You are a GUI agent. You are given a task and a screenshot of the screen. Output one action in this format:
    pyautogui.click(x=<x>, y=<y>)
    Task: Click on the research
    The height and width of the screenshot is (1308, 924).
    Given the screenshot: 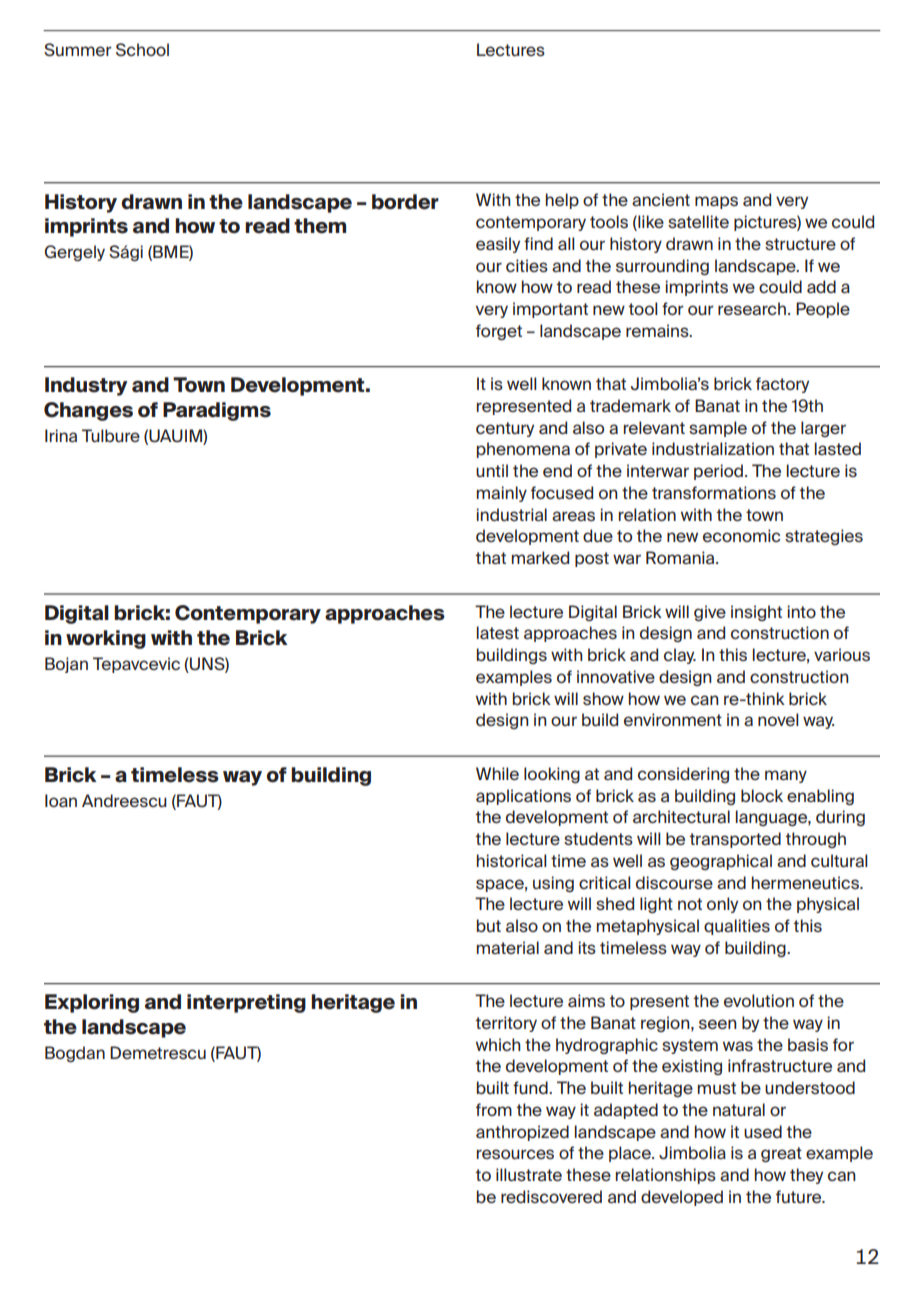 What is the action you would take?
    pyautogui.click(x=752, y=308)
